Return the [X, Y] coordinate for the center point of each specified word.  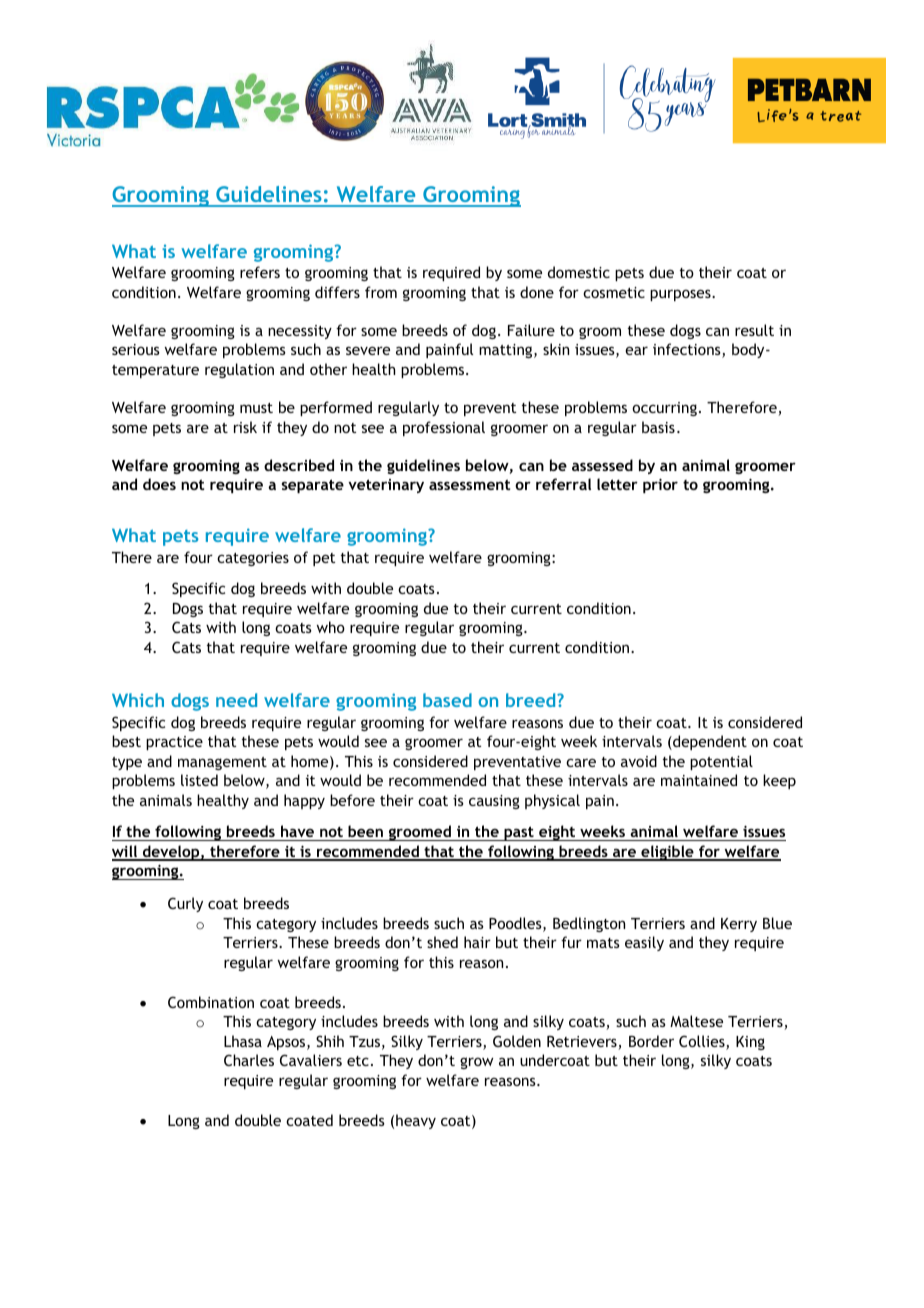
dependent [709, 742]
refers [260, 272]
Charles [249, 1060]
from [381, 292]
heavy [416, 1121]
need [236, 700]
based [447, 700]
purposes [681, 295]
